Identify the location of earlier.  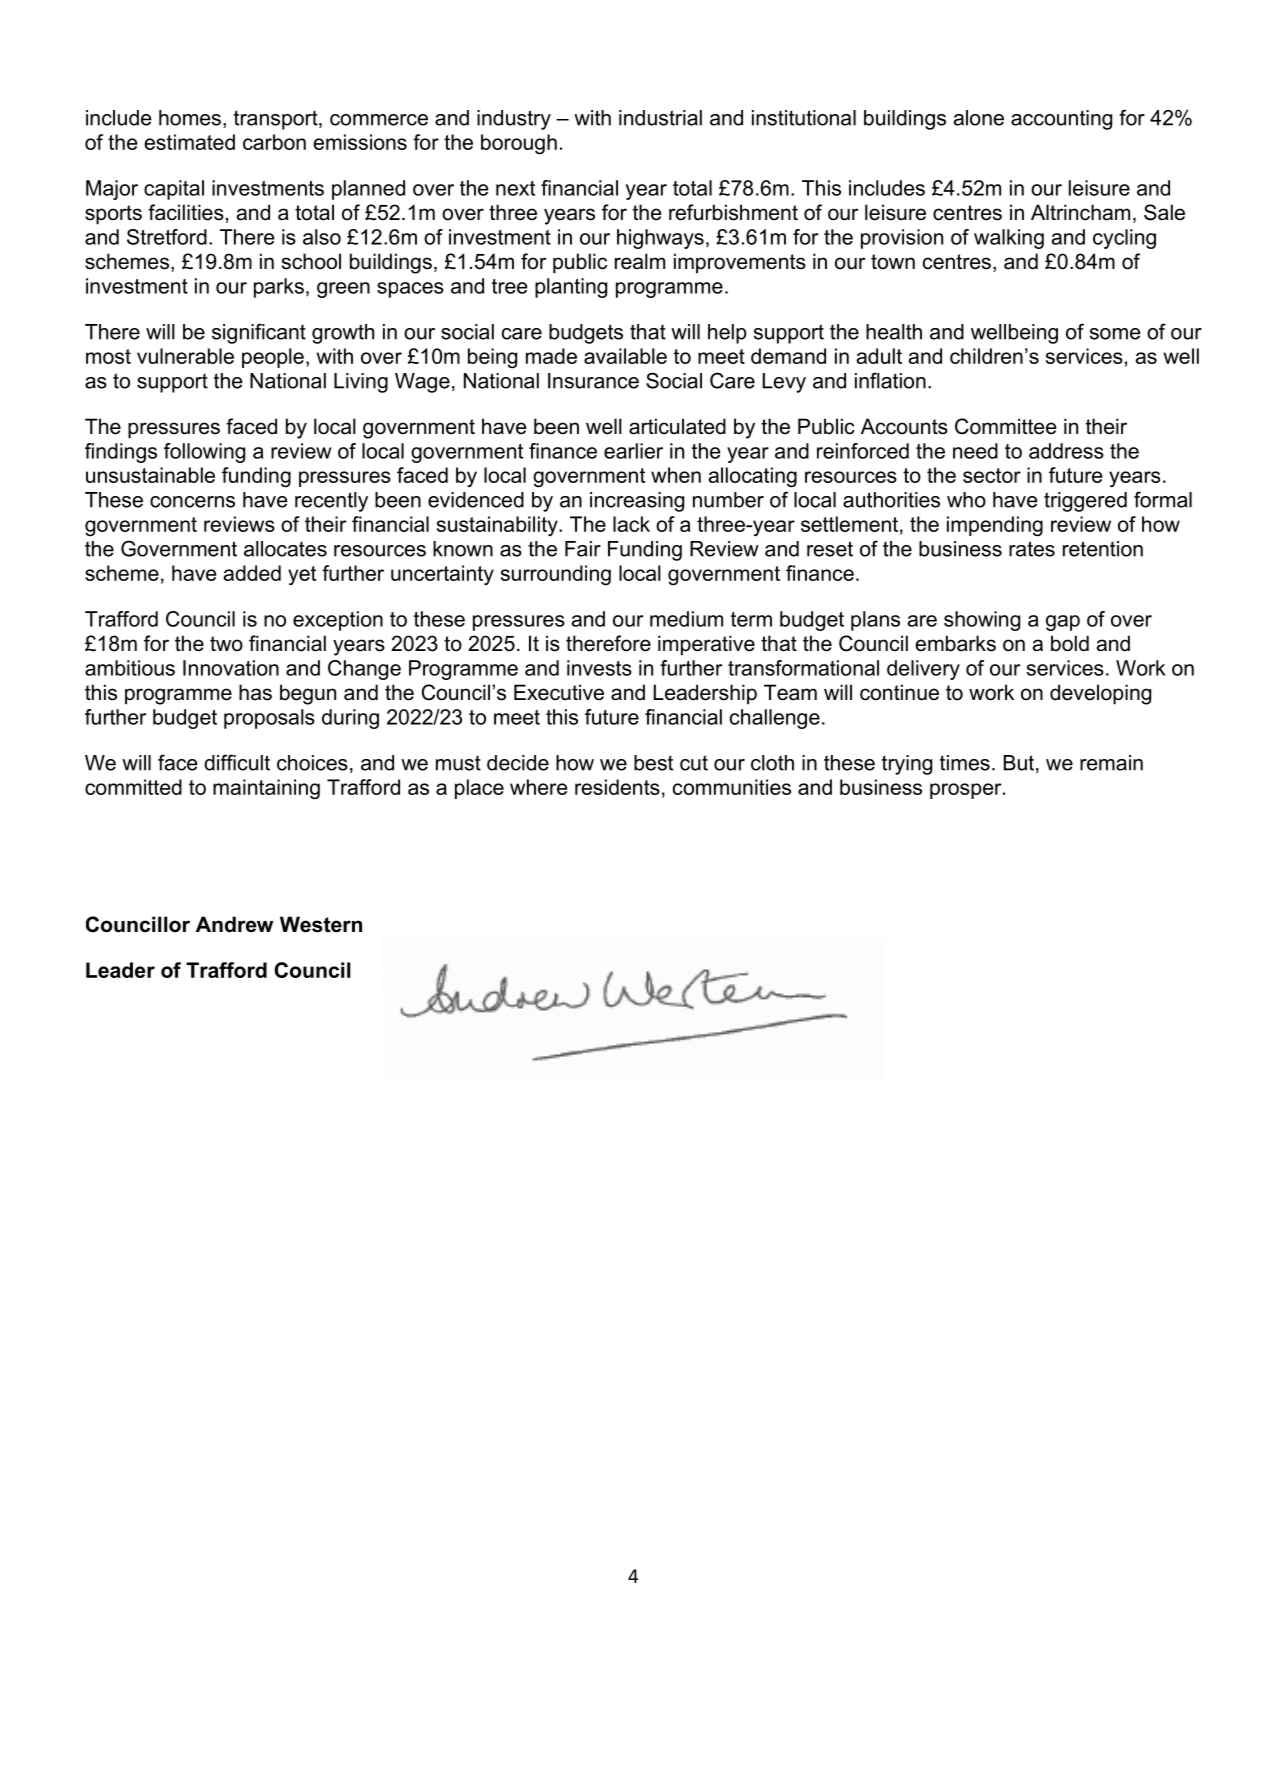
(633, 451).
